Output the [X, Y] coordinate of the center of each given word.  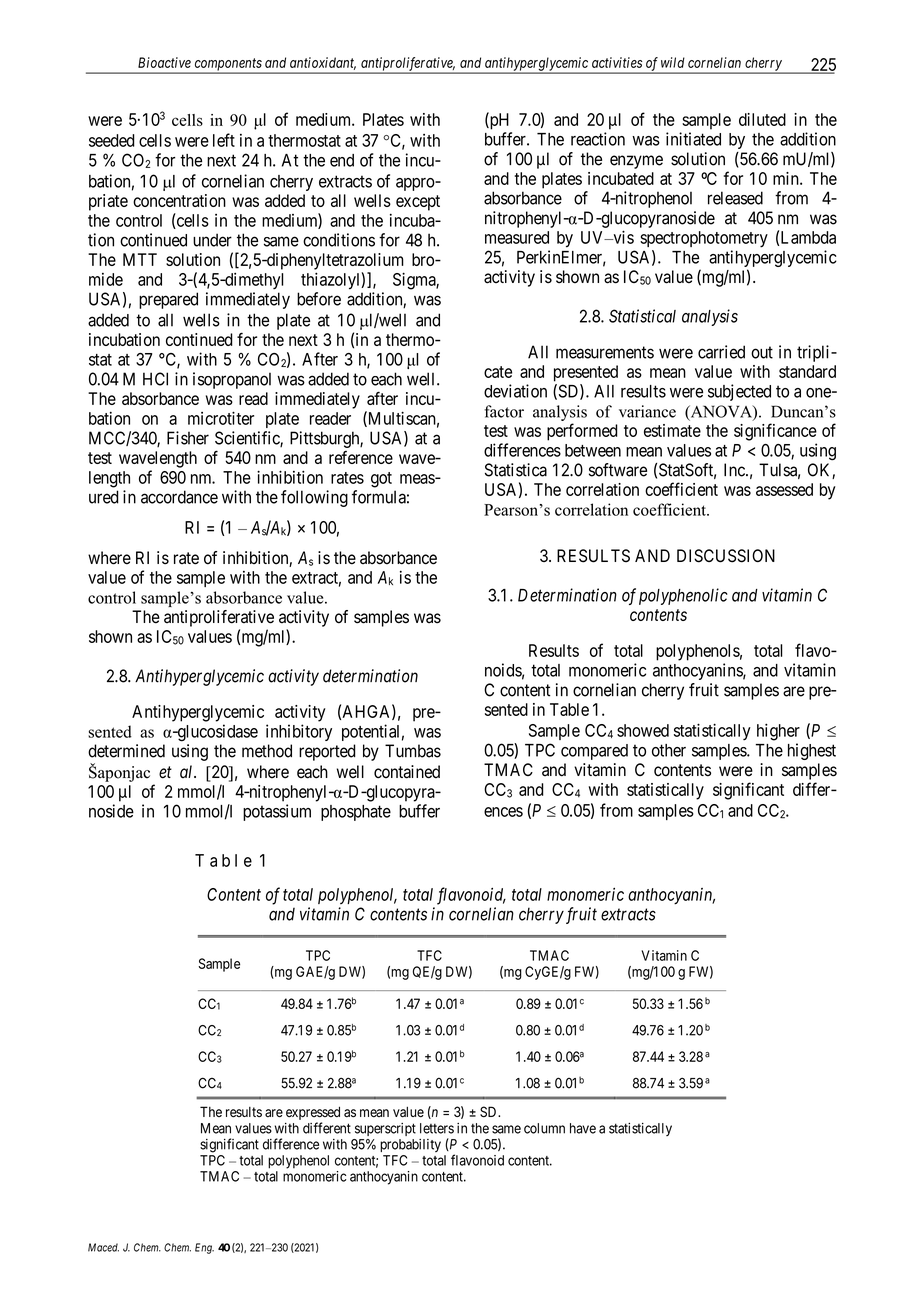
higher [778, 732]
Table [569, 709]
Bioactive [164, 62]
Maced [103, 1247]
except [418, 203]
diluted [762, 119]
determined [126, 751]
